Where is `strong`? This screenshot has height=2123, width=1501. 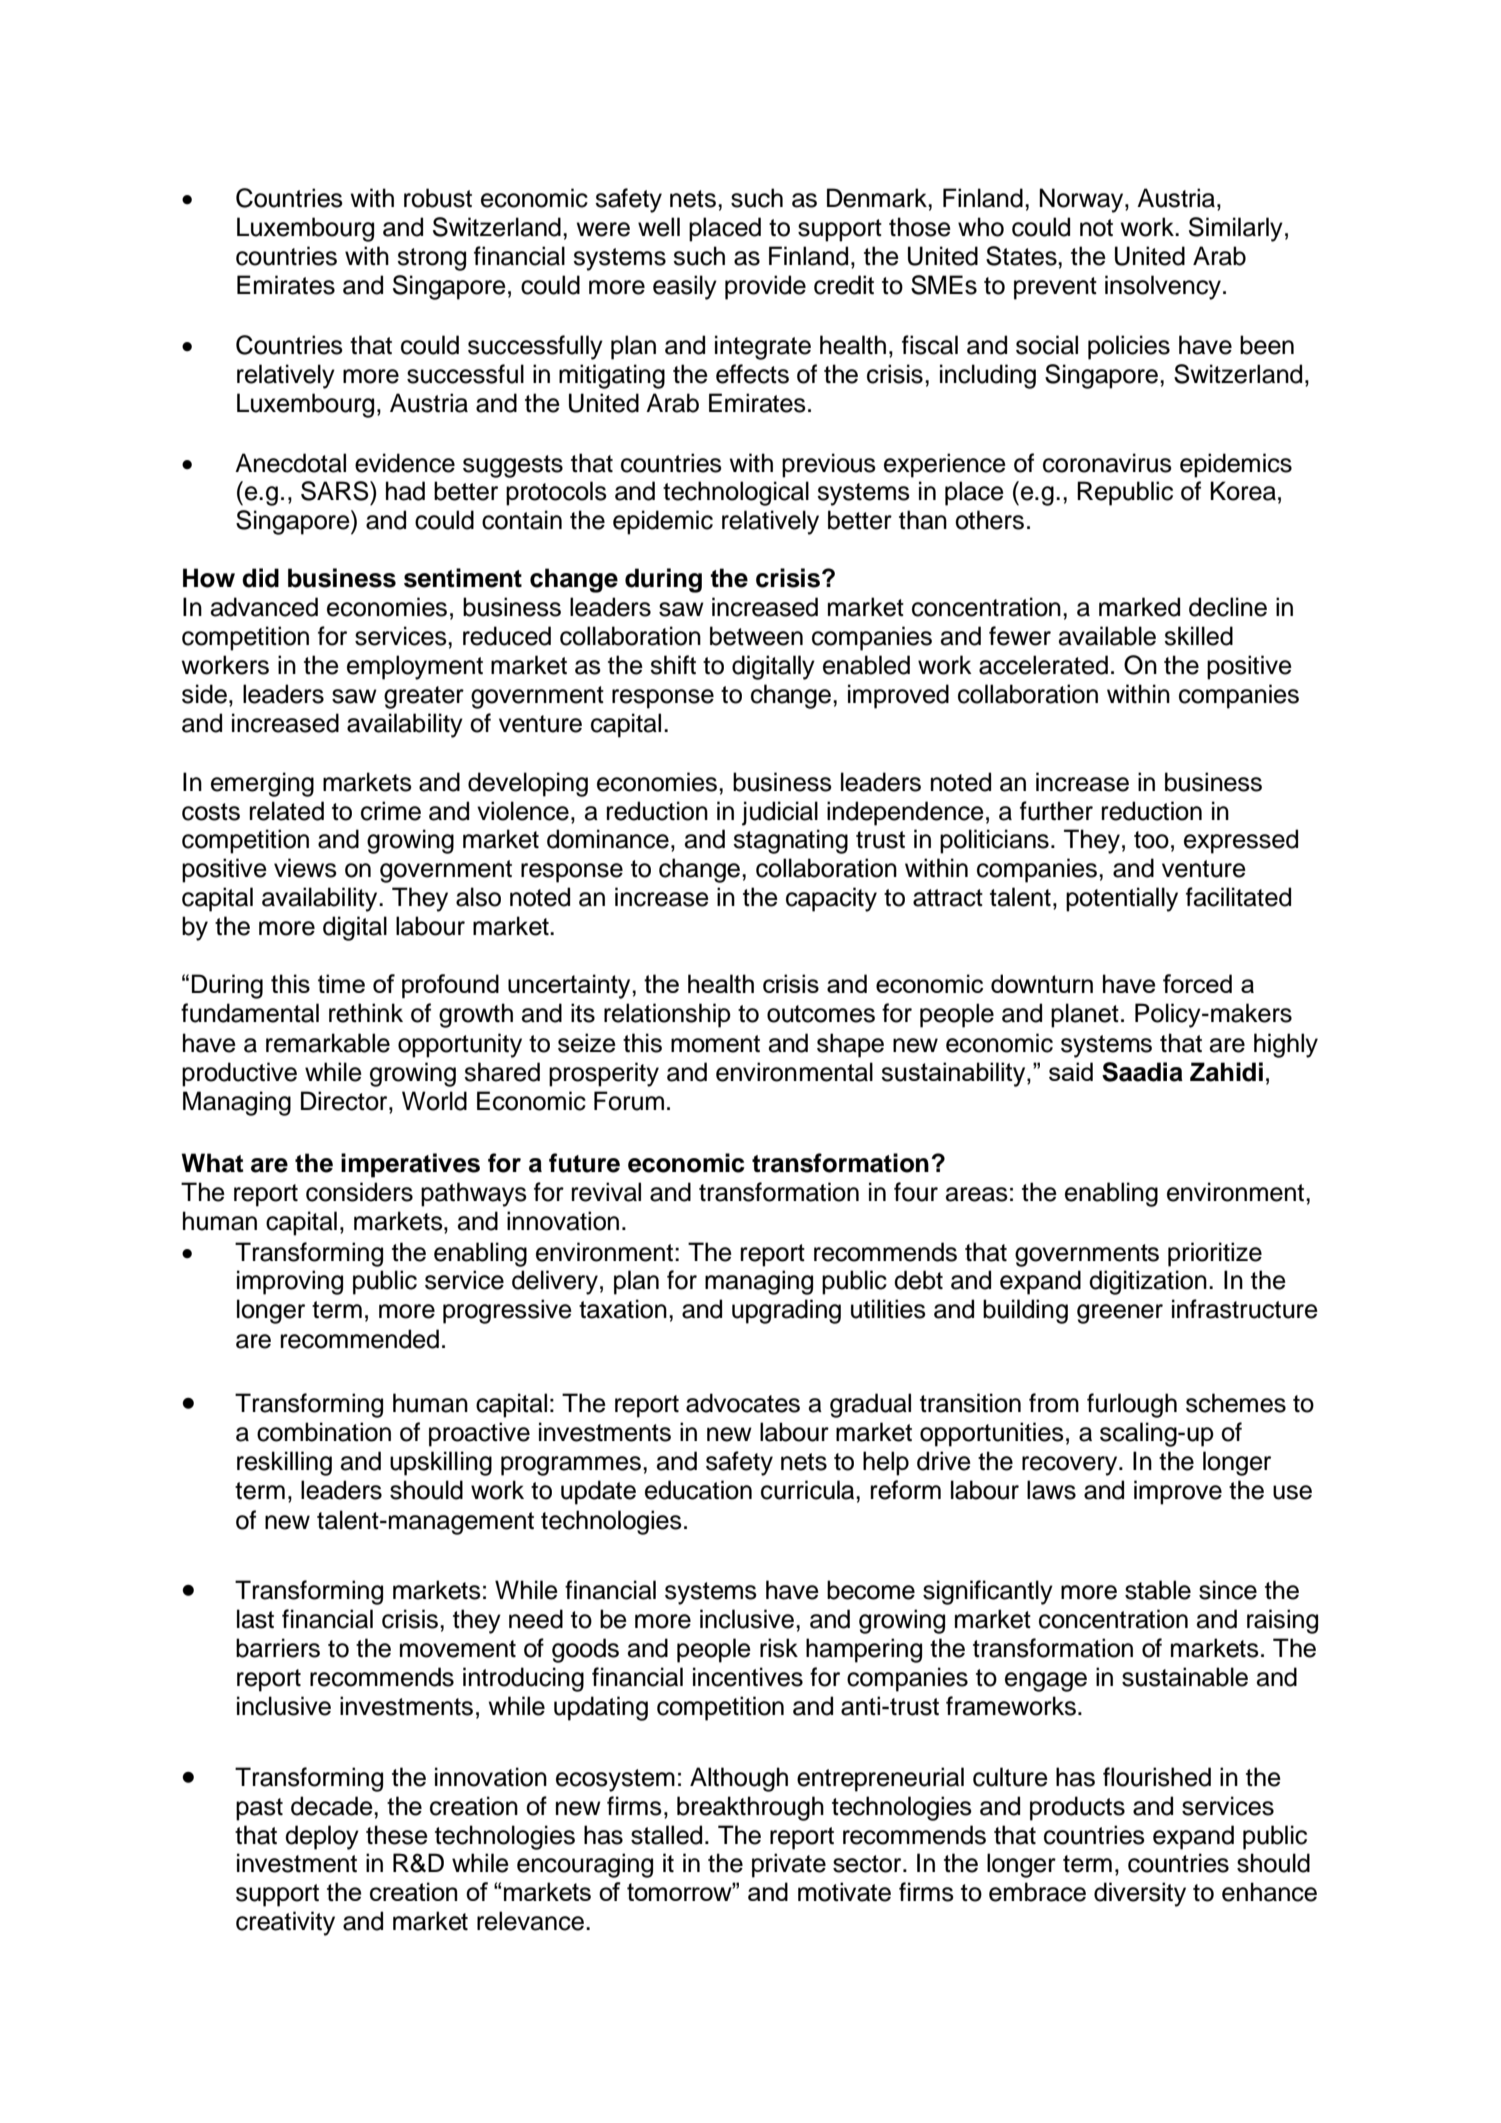
strong is located at coordinates (431, 259).
